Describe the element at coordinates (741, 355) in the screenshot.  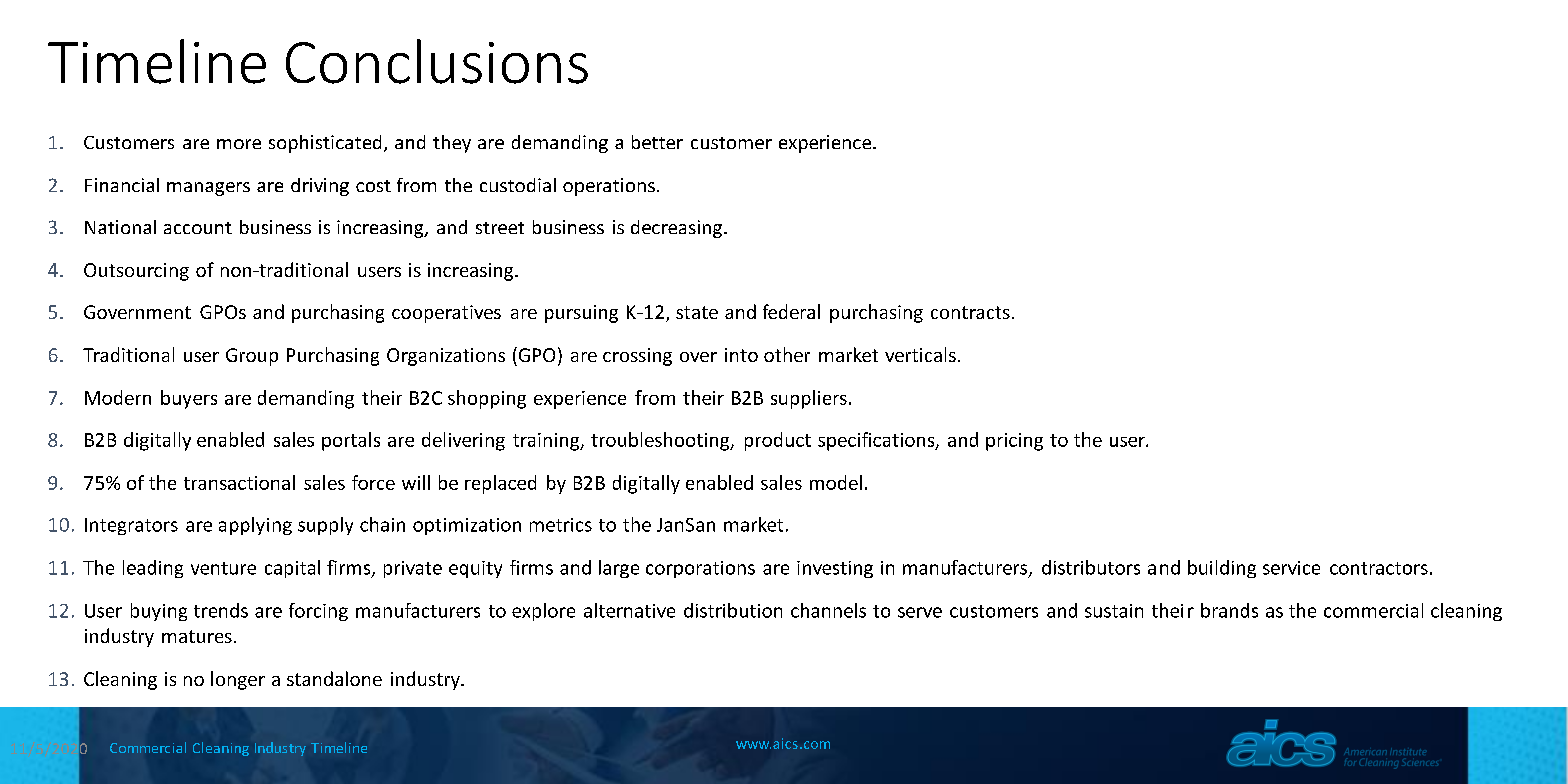
I see `into` at that location.
